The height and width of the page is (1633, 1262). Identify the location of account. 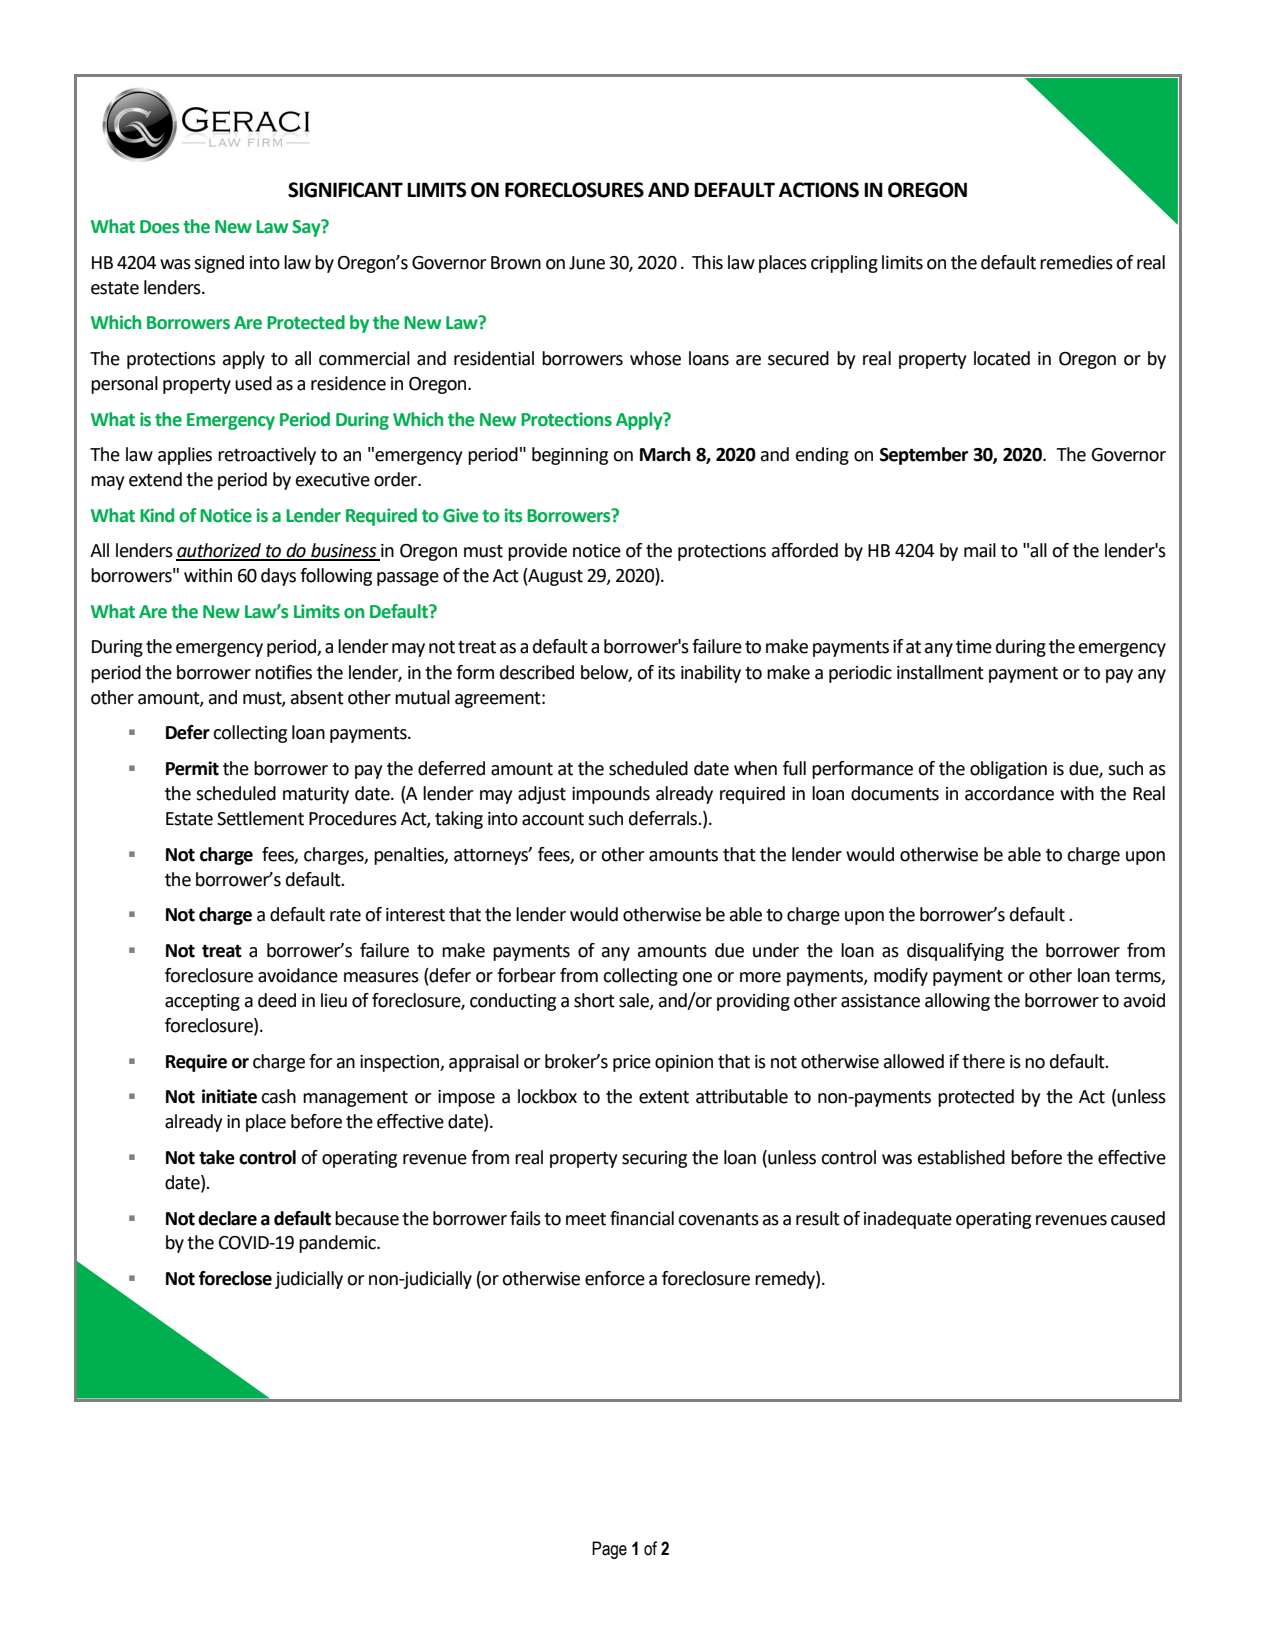
(553, 819).
